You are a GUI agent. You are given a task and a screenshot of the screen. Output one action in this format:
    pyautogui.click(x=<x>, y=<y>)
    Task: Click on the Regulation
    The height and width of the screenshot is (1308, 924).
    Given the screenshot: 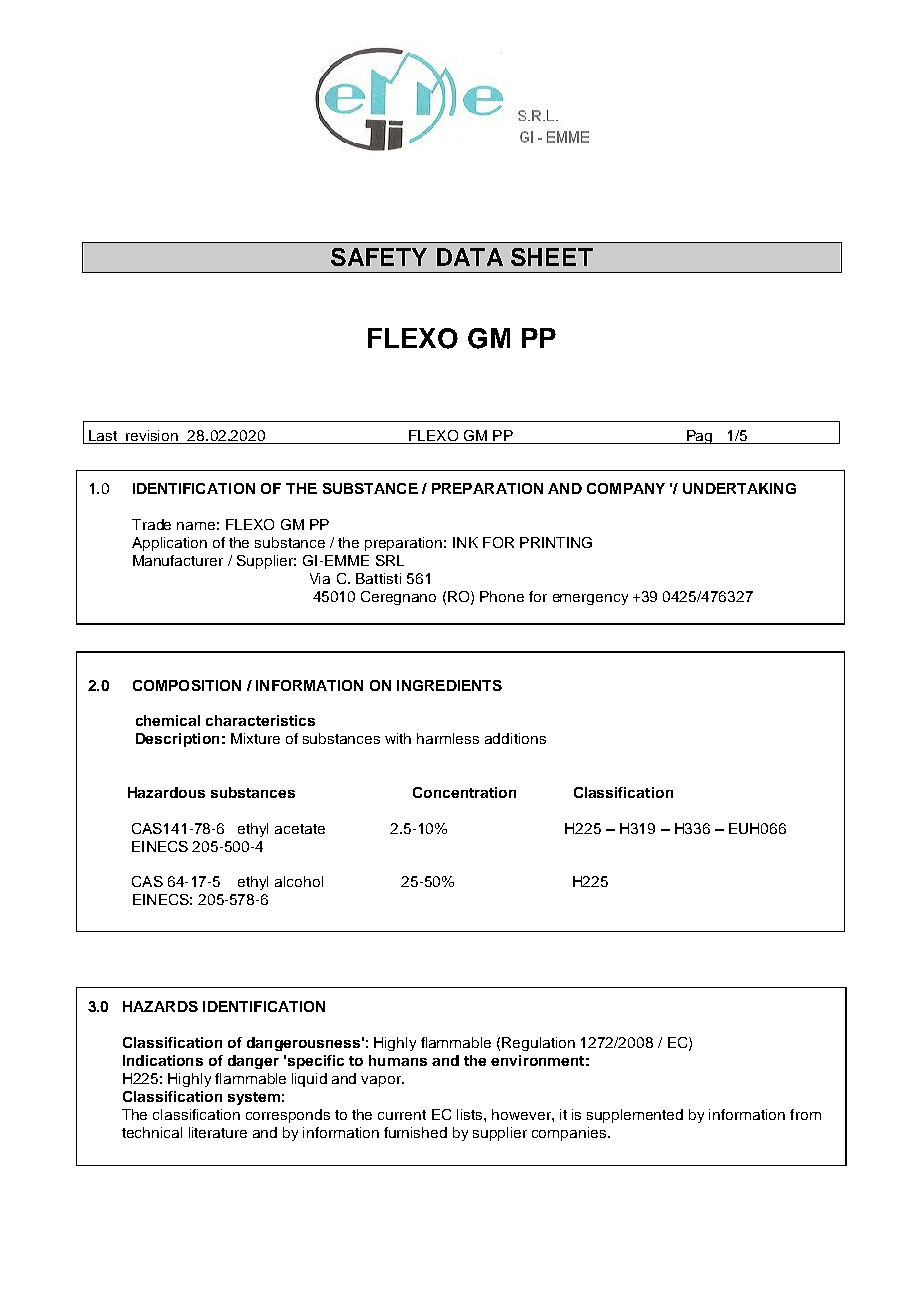 What is the action you would take?
    pyautogui.click(x=538, y=1044)
